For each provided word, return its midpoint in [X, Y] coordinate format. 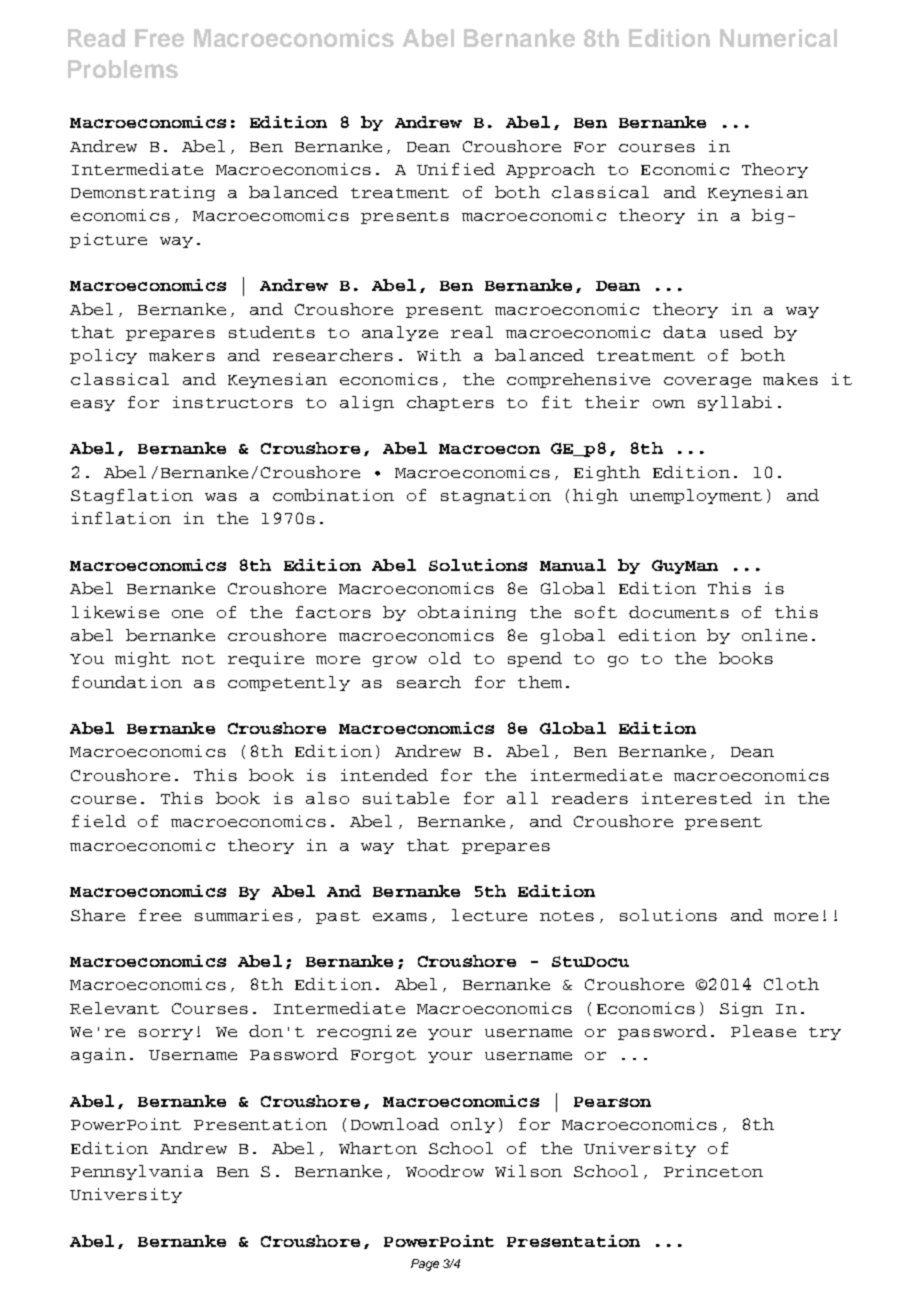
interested [697, 798]
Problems [123, 69]
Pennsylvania [137, 1172]
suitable [406, 798]
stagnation [496, 496]
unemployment [696, 496]
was [221, 497]
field [99, 821]
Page [425, 1265]
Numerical [778, 38]
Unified [456, 169]
